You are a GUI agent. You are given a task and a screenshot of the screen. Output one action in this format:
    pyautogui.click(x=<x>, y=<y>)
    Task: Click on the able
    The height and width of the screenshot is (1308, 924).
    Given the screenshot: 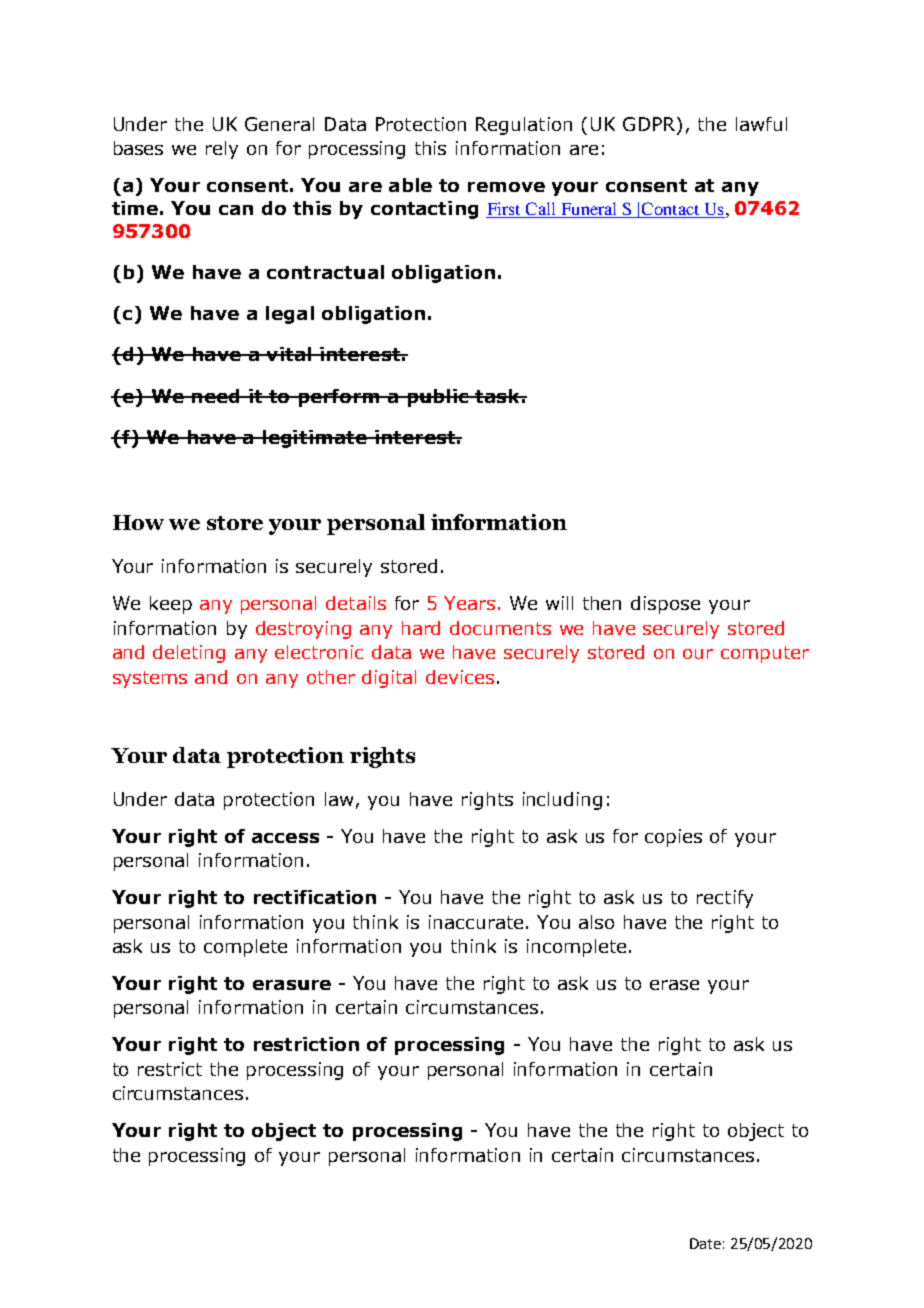 What is the action you would take?
    pyautogui.click(x=410, y=185)
